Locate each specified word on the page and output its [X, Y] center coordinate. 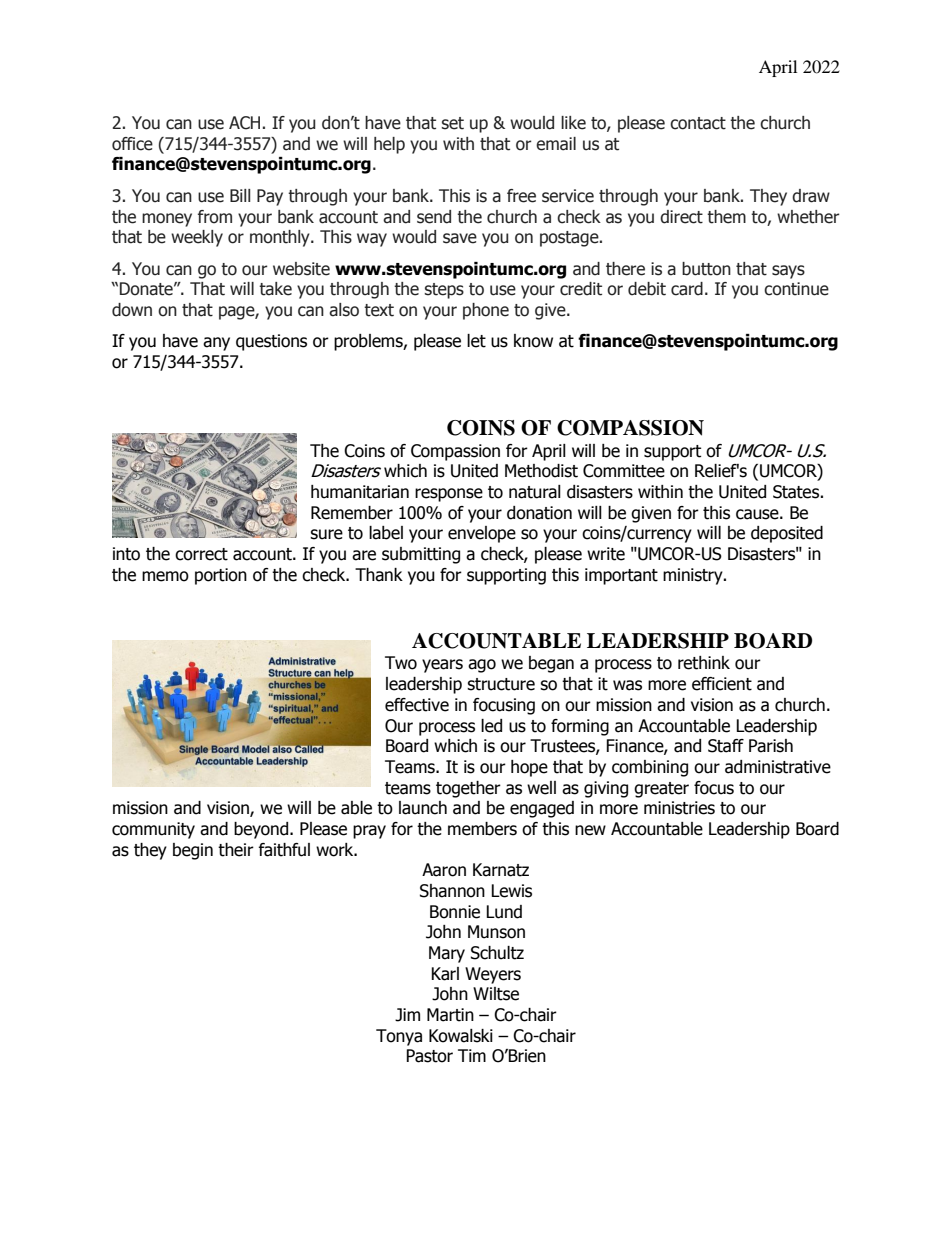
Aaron [444, 870]
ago [482, 666]
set [452, 123]
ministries [679, 808]
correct [201, 554]
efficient [722, 684]
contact [698, 123]
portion [221, 576]
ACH [244, 123]
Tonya [399, 1037]
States [797, 492]
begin [193, 851]
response [449, 495]
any [216, 344]
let [476, 341]
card [687, 289]
